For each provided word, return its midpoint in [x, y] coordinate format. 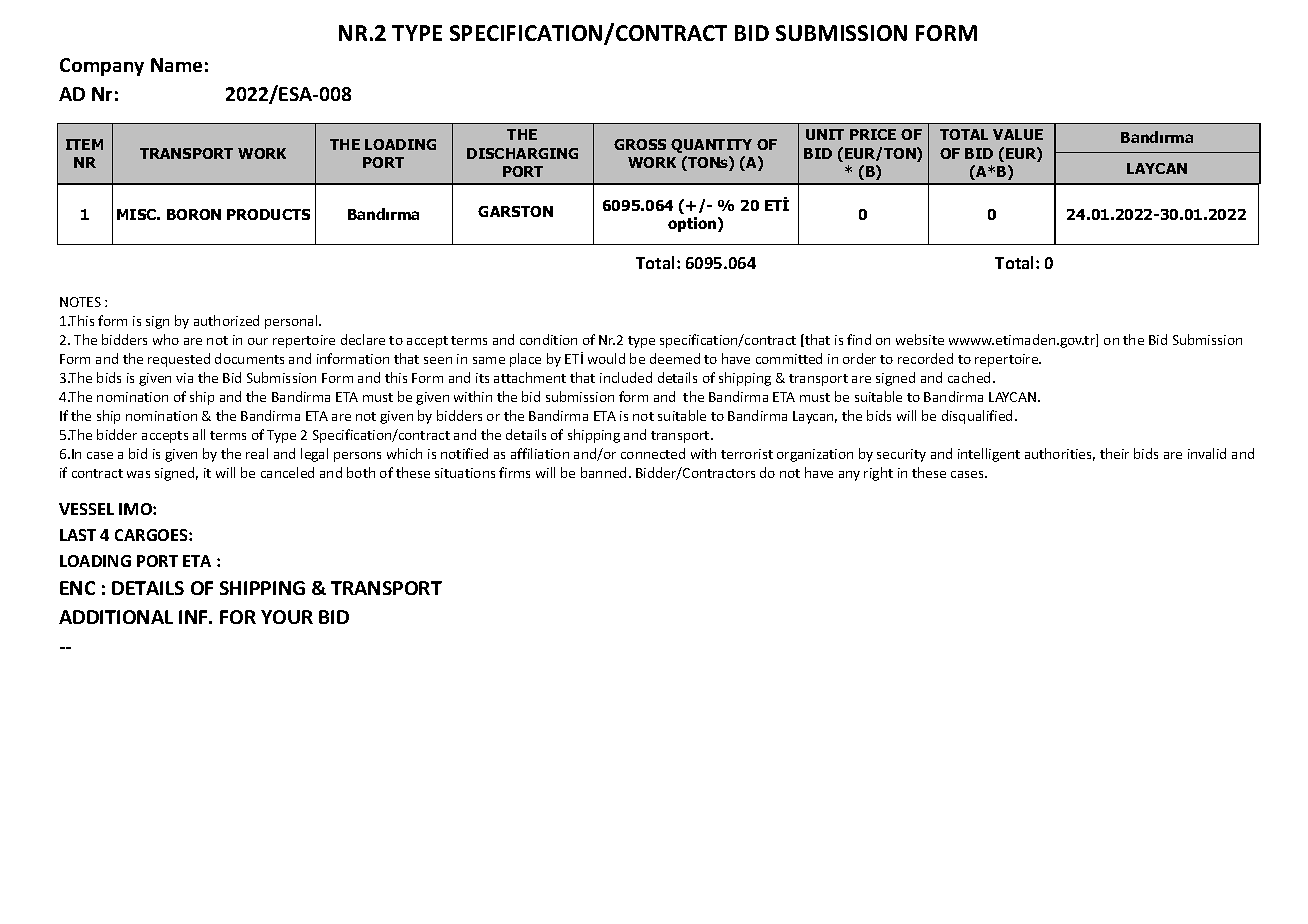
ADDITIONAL [116, 617]
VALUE [1018, 134]
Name [176, 65]
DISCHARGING [522, 153]
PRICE [873, 134]
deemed [675, 358]
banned [603, 472]
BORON [194, 214]
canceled [287, 472]
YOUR [287, 617]
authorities [1058, 453]
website [920, 339]
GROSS [640, 144]
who [166, 339]
